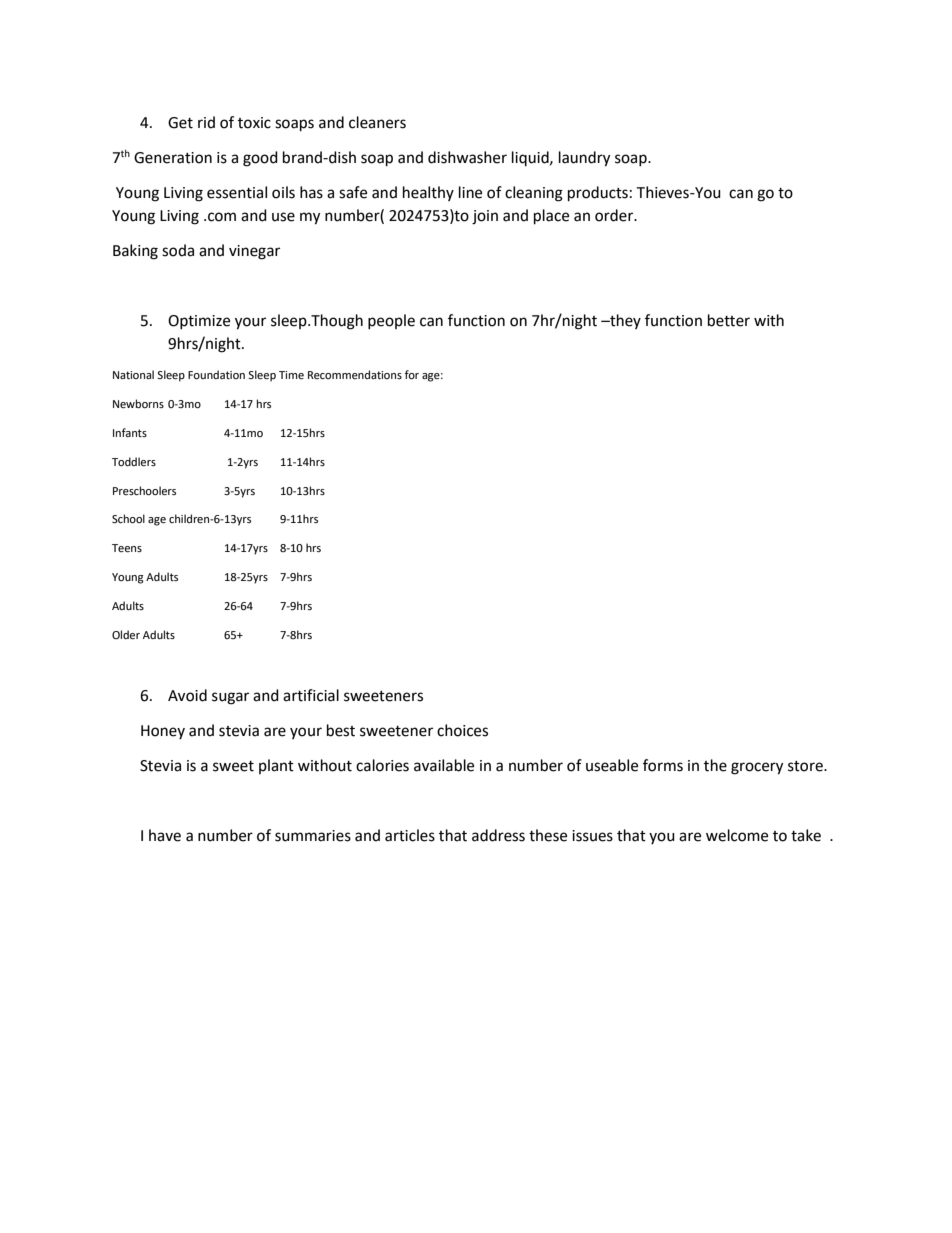  I want to click on address, so click(498, 835).
